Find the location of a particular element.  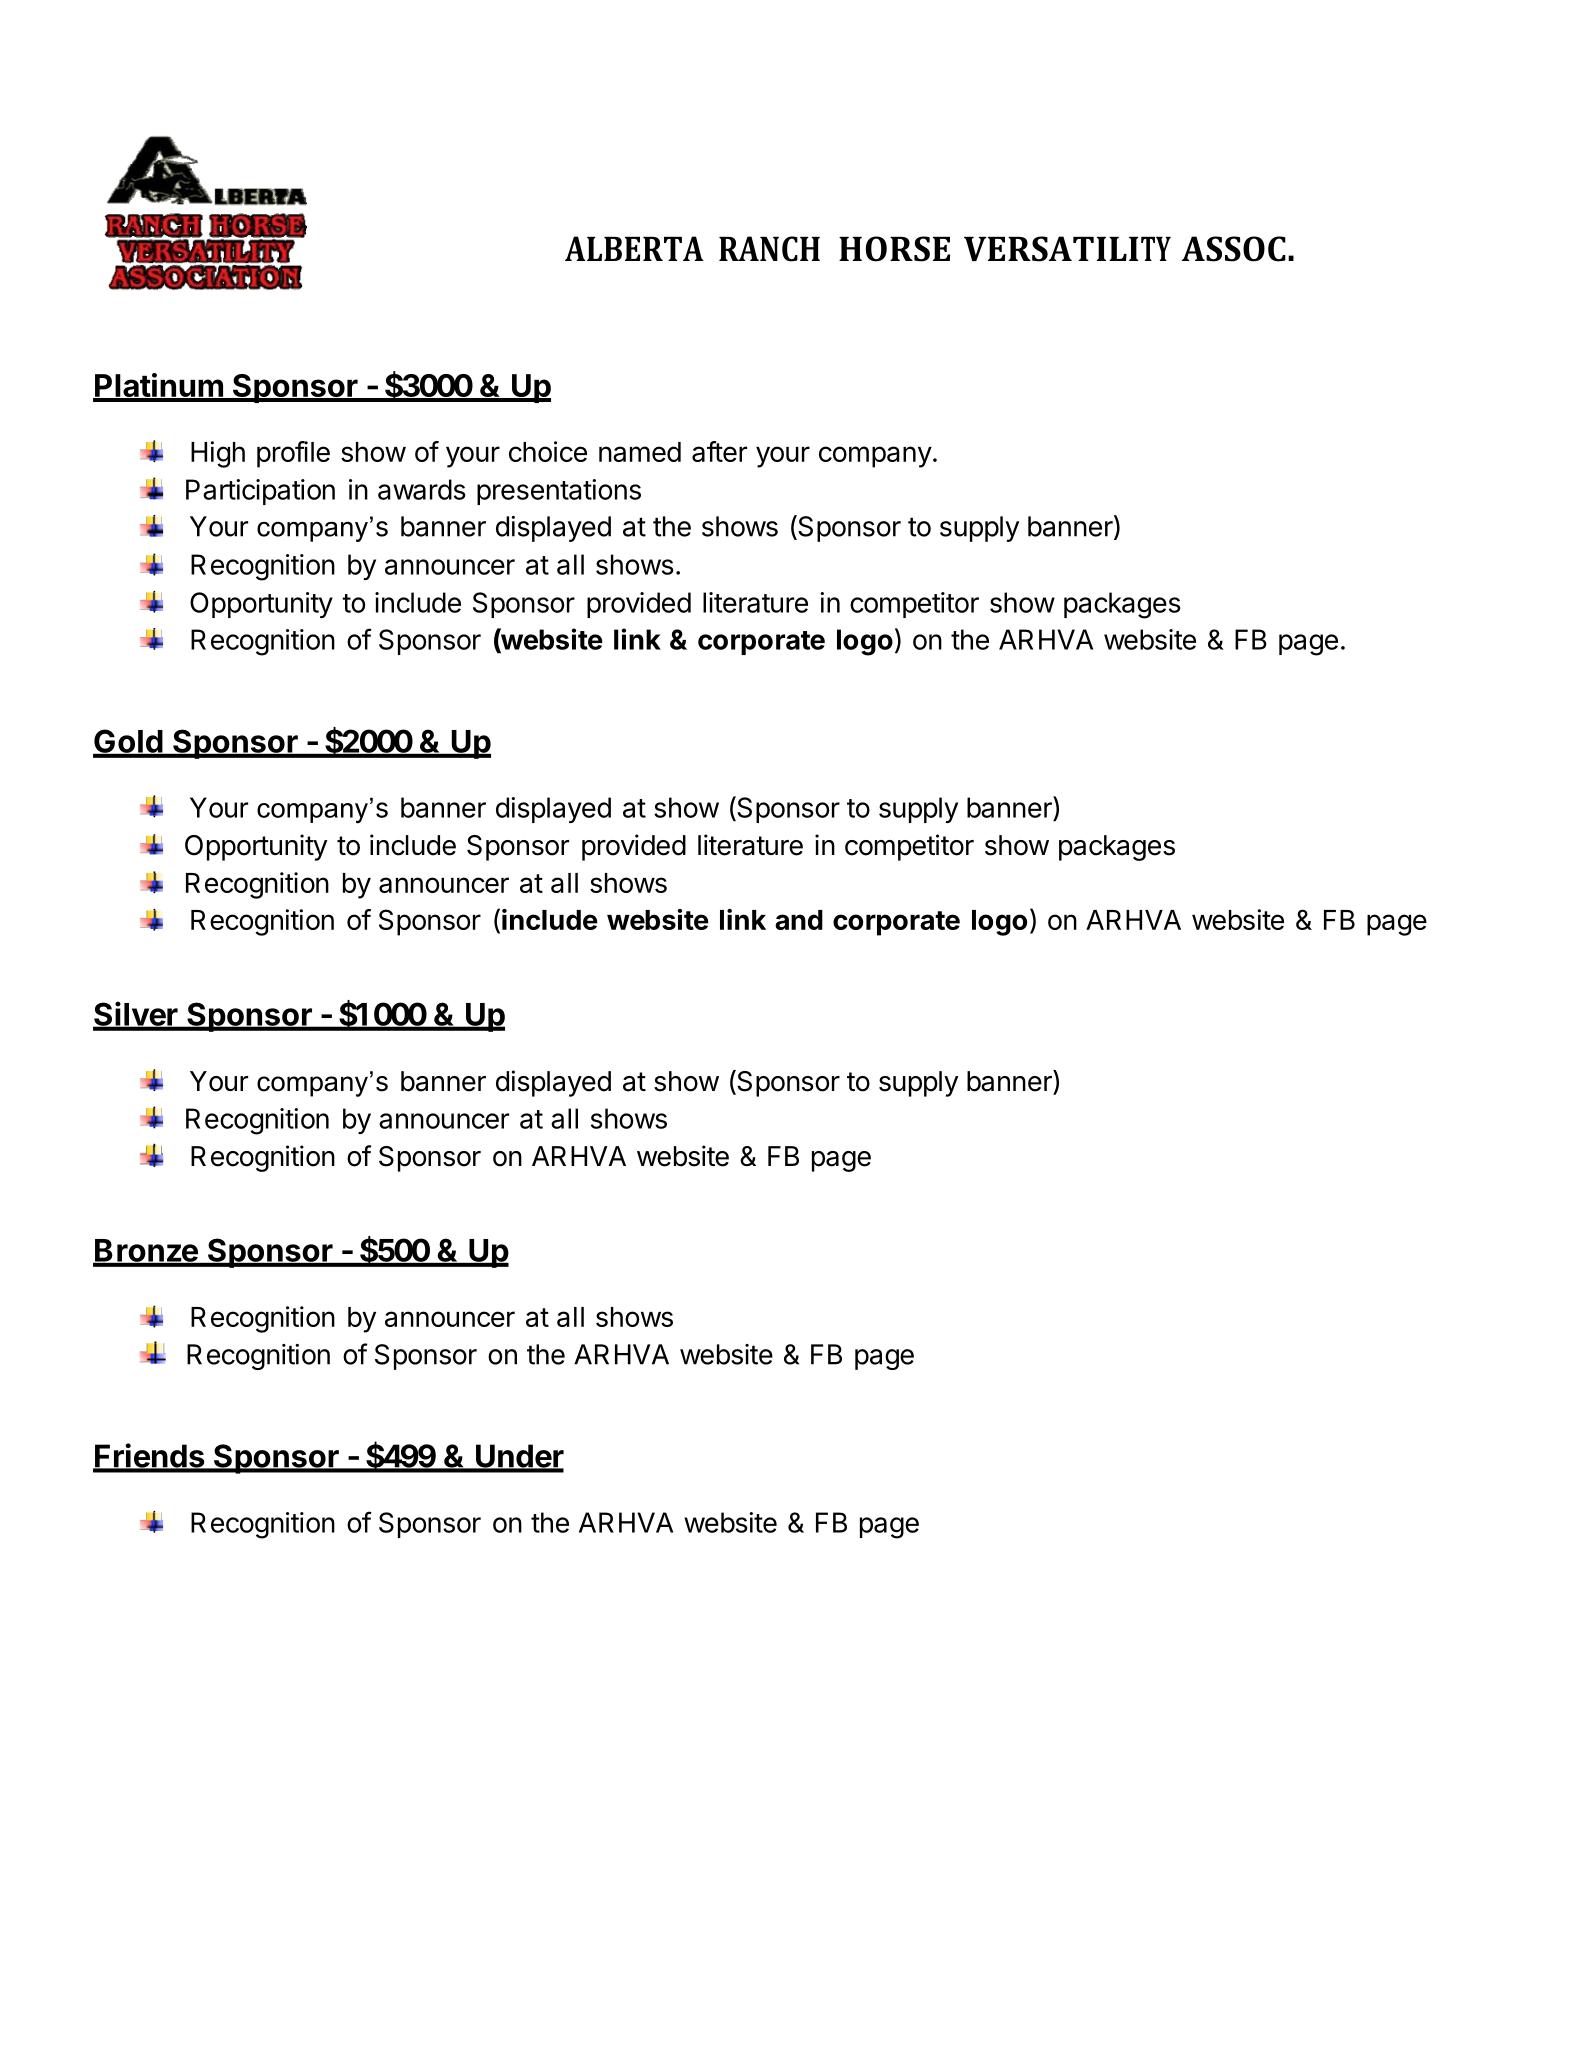

ALBERTA is located at coordinates (634, 248).
